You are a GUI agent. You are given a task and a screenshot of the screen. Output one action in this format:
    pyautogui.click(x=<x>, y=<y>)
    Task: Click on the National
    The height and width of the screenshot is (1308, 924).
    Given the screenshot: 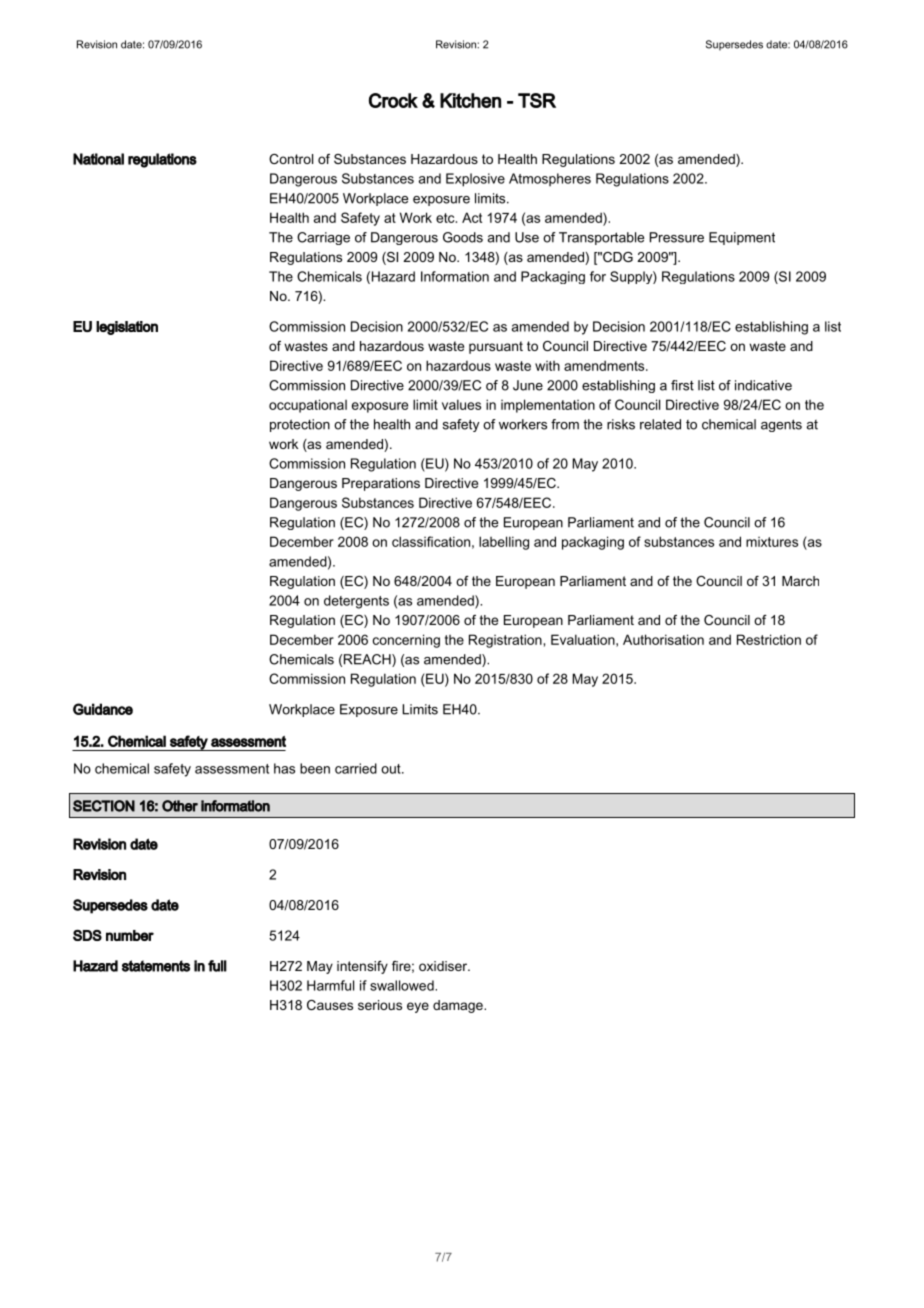 What is the action you would take?
    pyautogui.click(x=98, y=159)
